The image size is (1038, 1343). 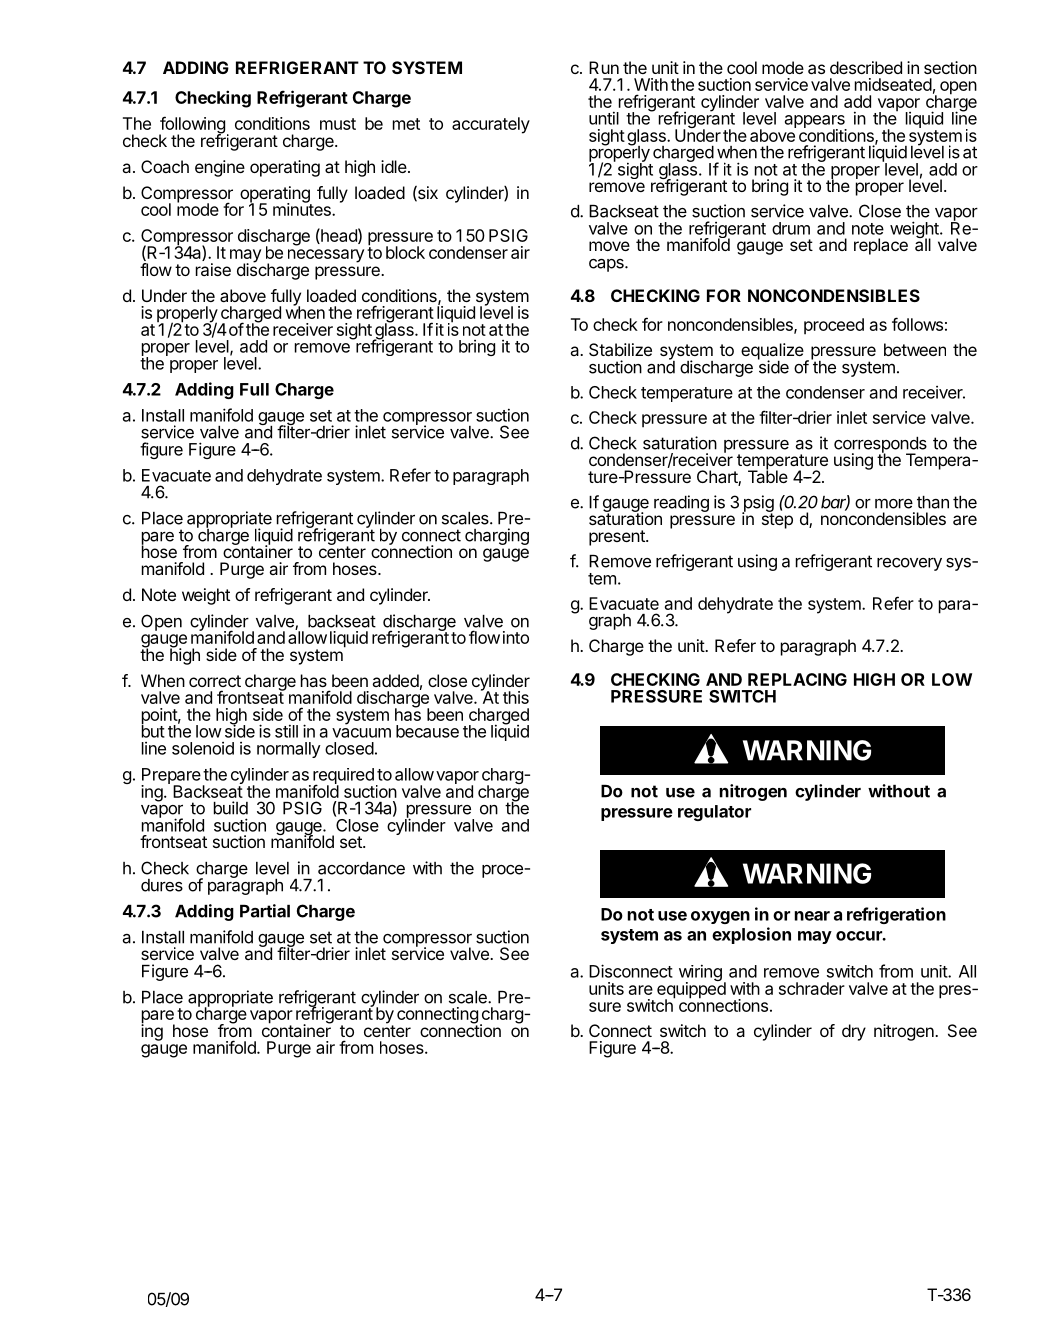 I want to click on following, so click(x=192, y=126).
